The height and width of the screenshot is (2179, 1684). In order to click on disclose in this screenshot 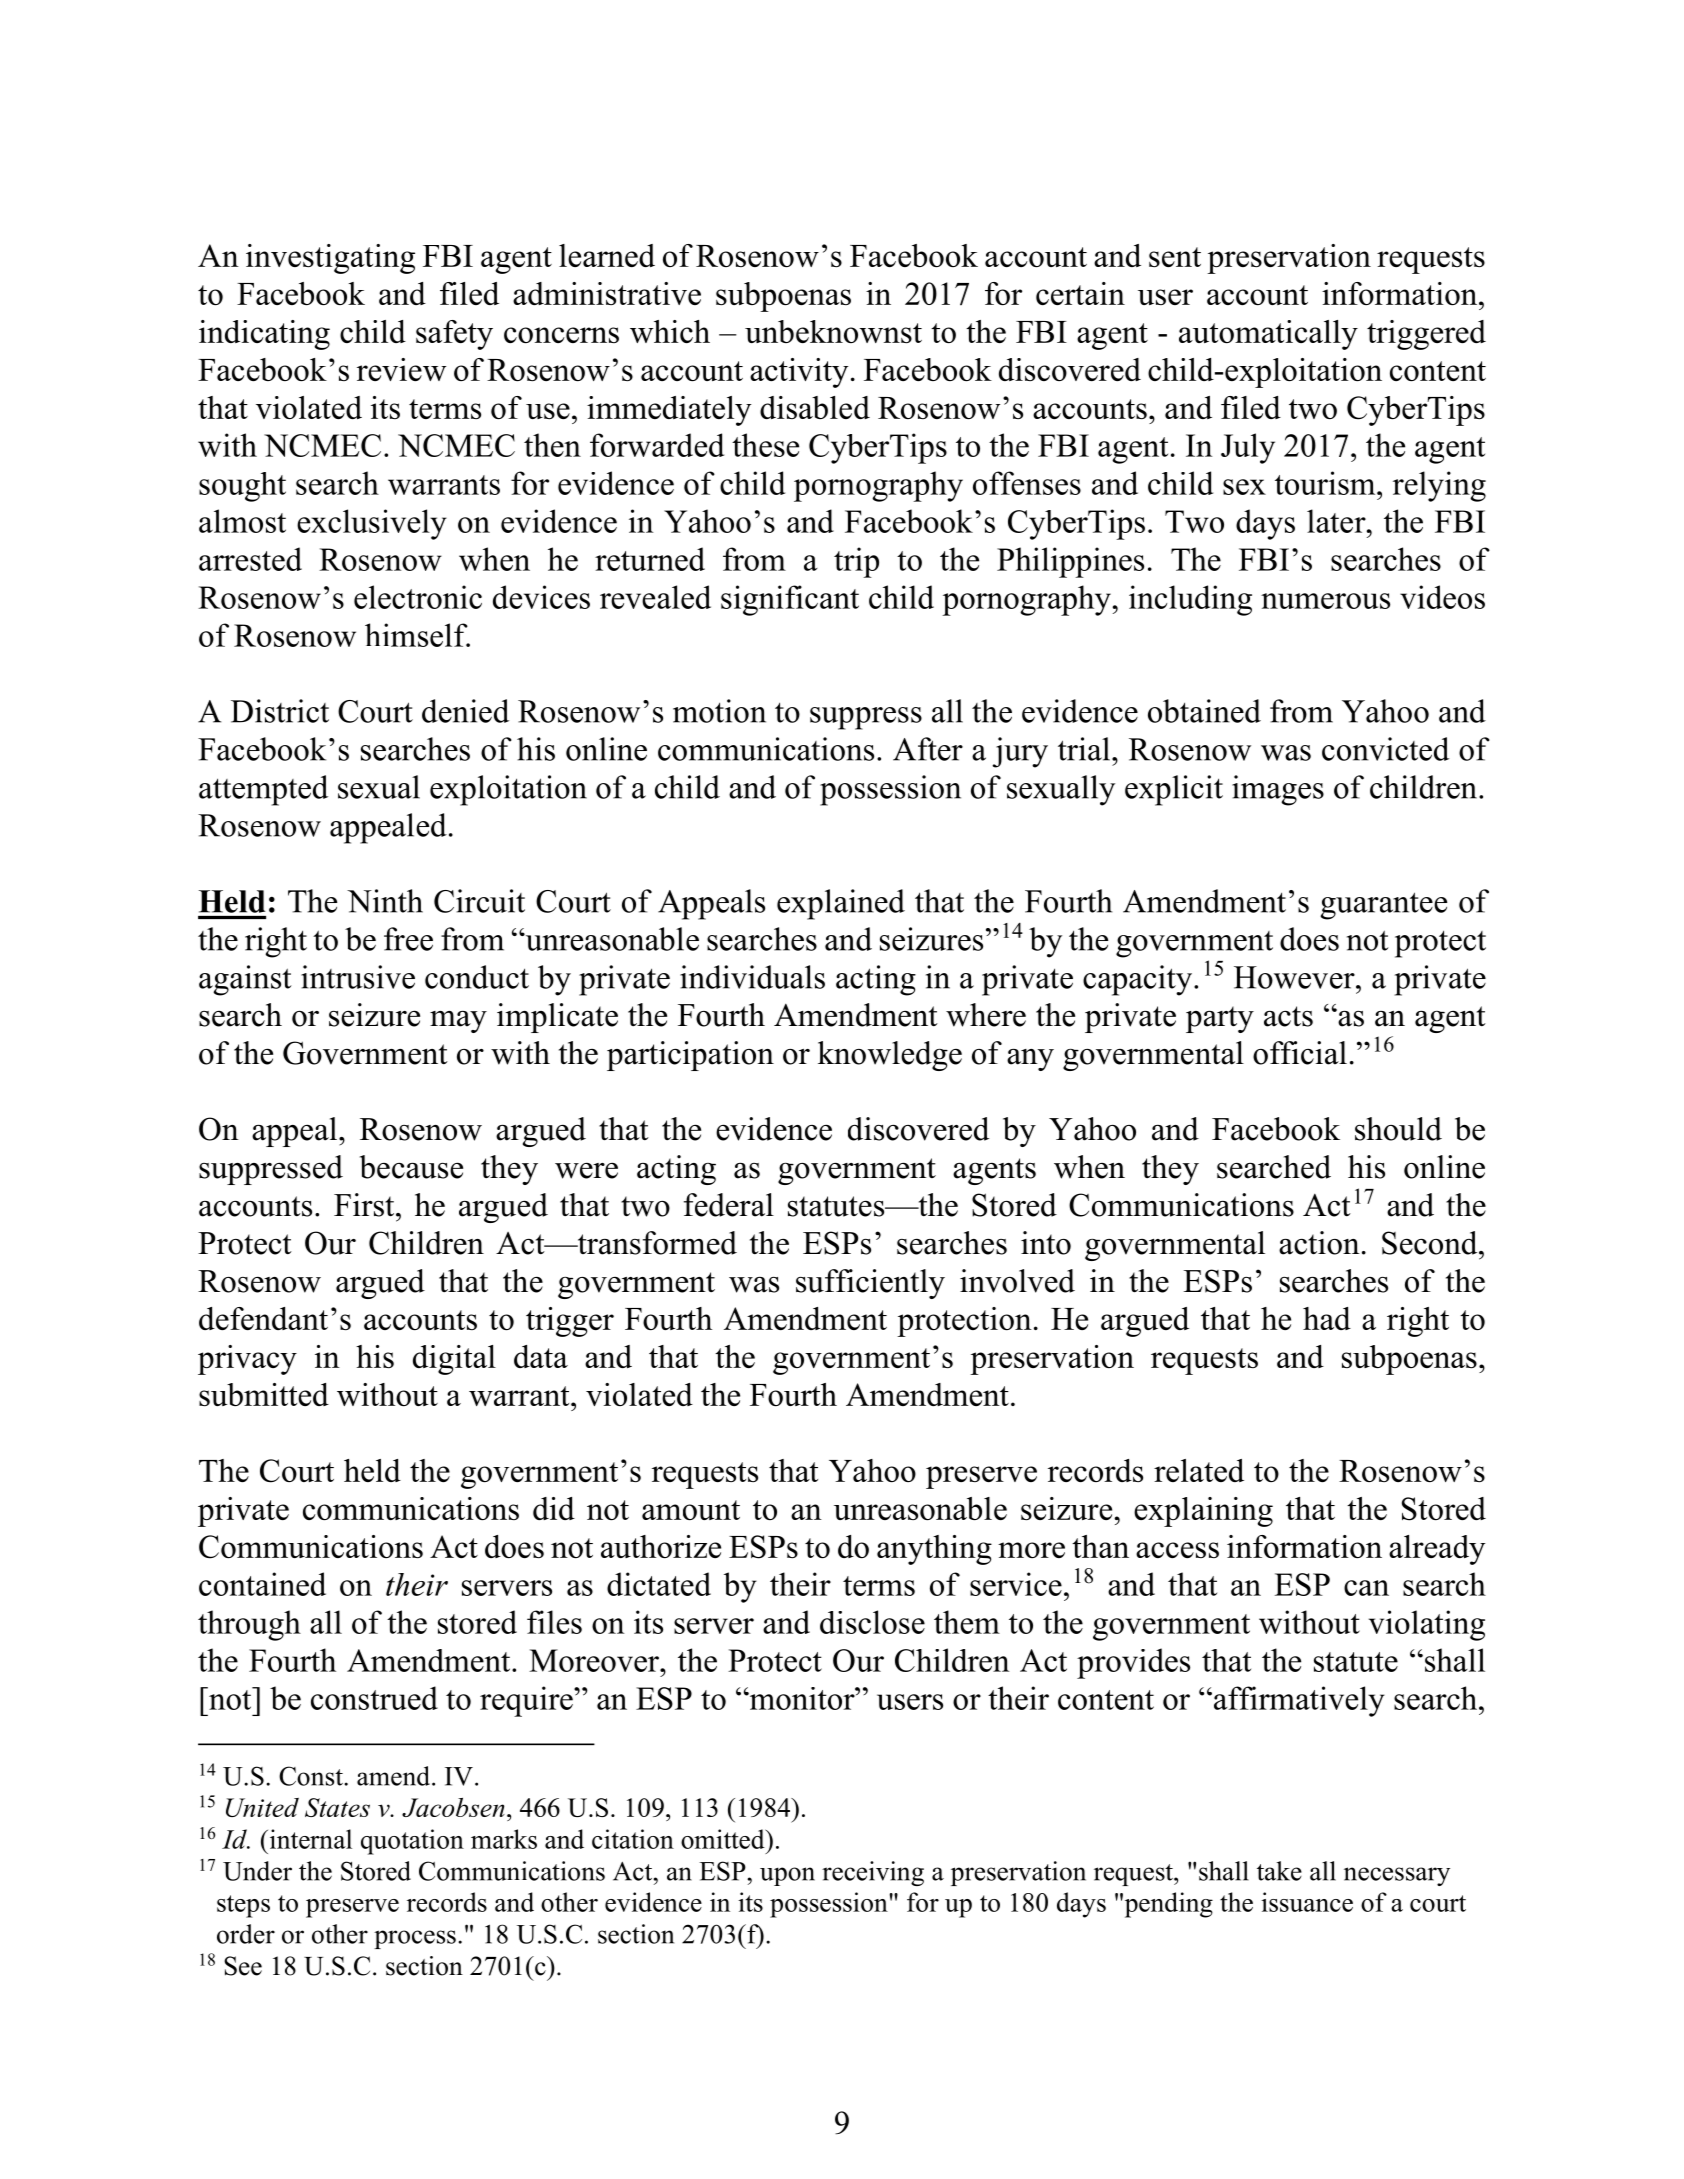, I will do `click(872, 1622)`.
